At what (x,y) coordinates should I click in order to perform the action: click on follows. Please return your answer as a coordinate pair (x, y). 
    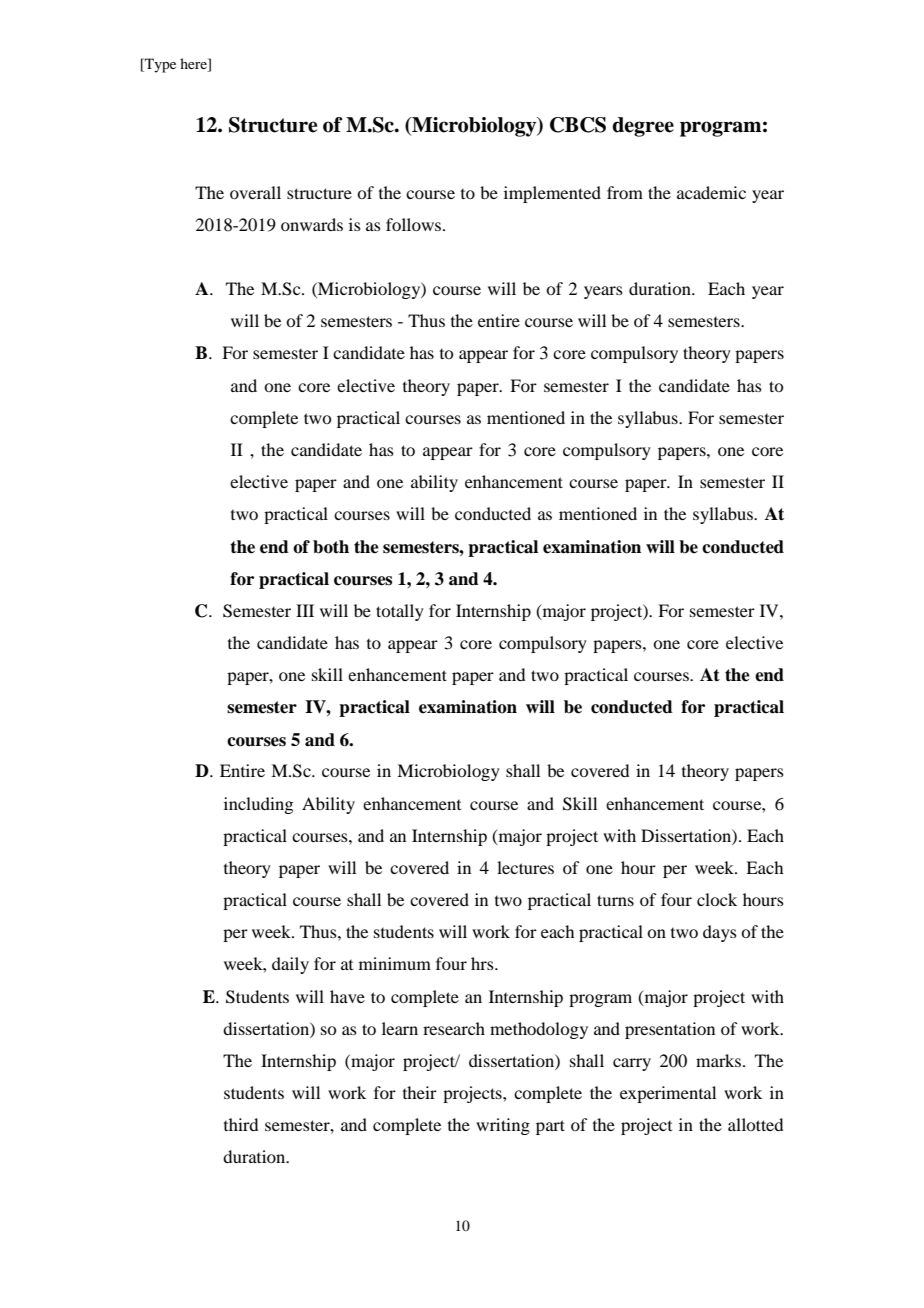
    Looking at the image, I should click on (415, 224).
